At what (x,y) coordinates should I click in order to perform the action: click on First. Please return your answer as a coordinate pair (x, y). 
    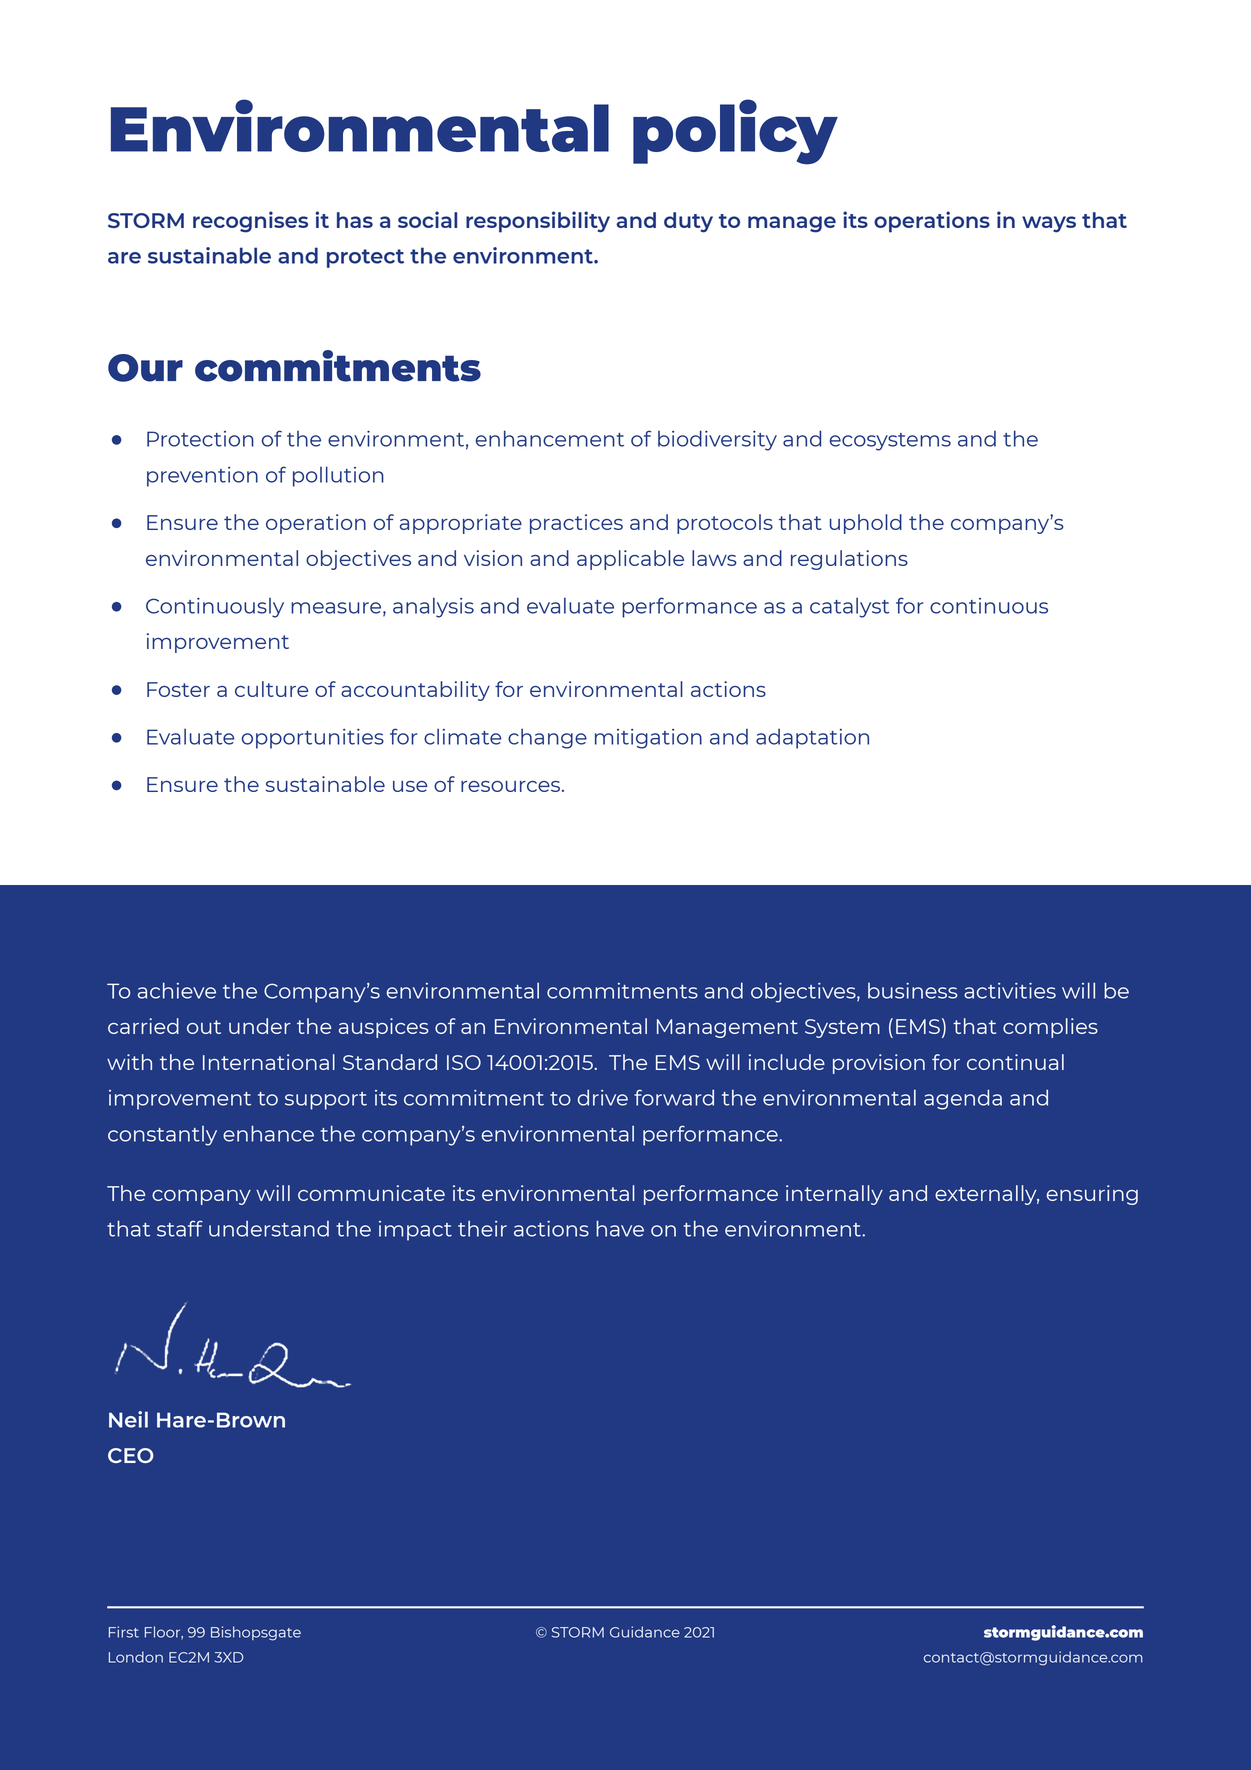
    Looking at the image, I should click on (124, 1632).
